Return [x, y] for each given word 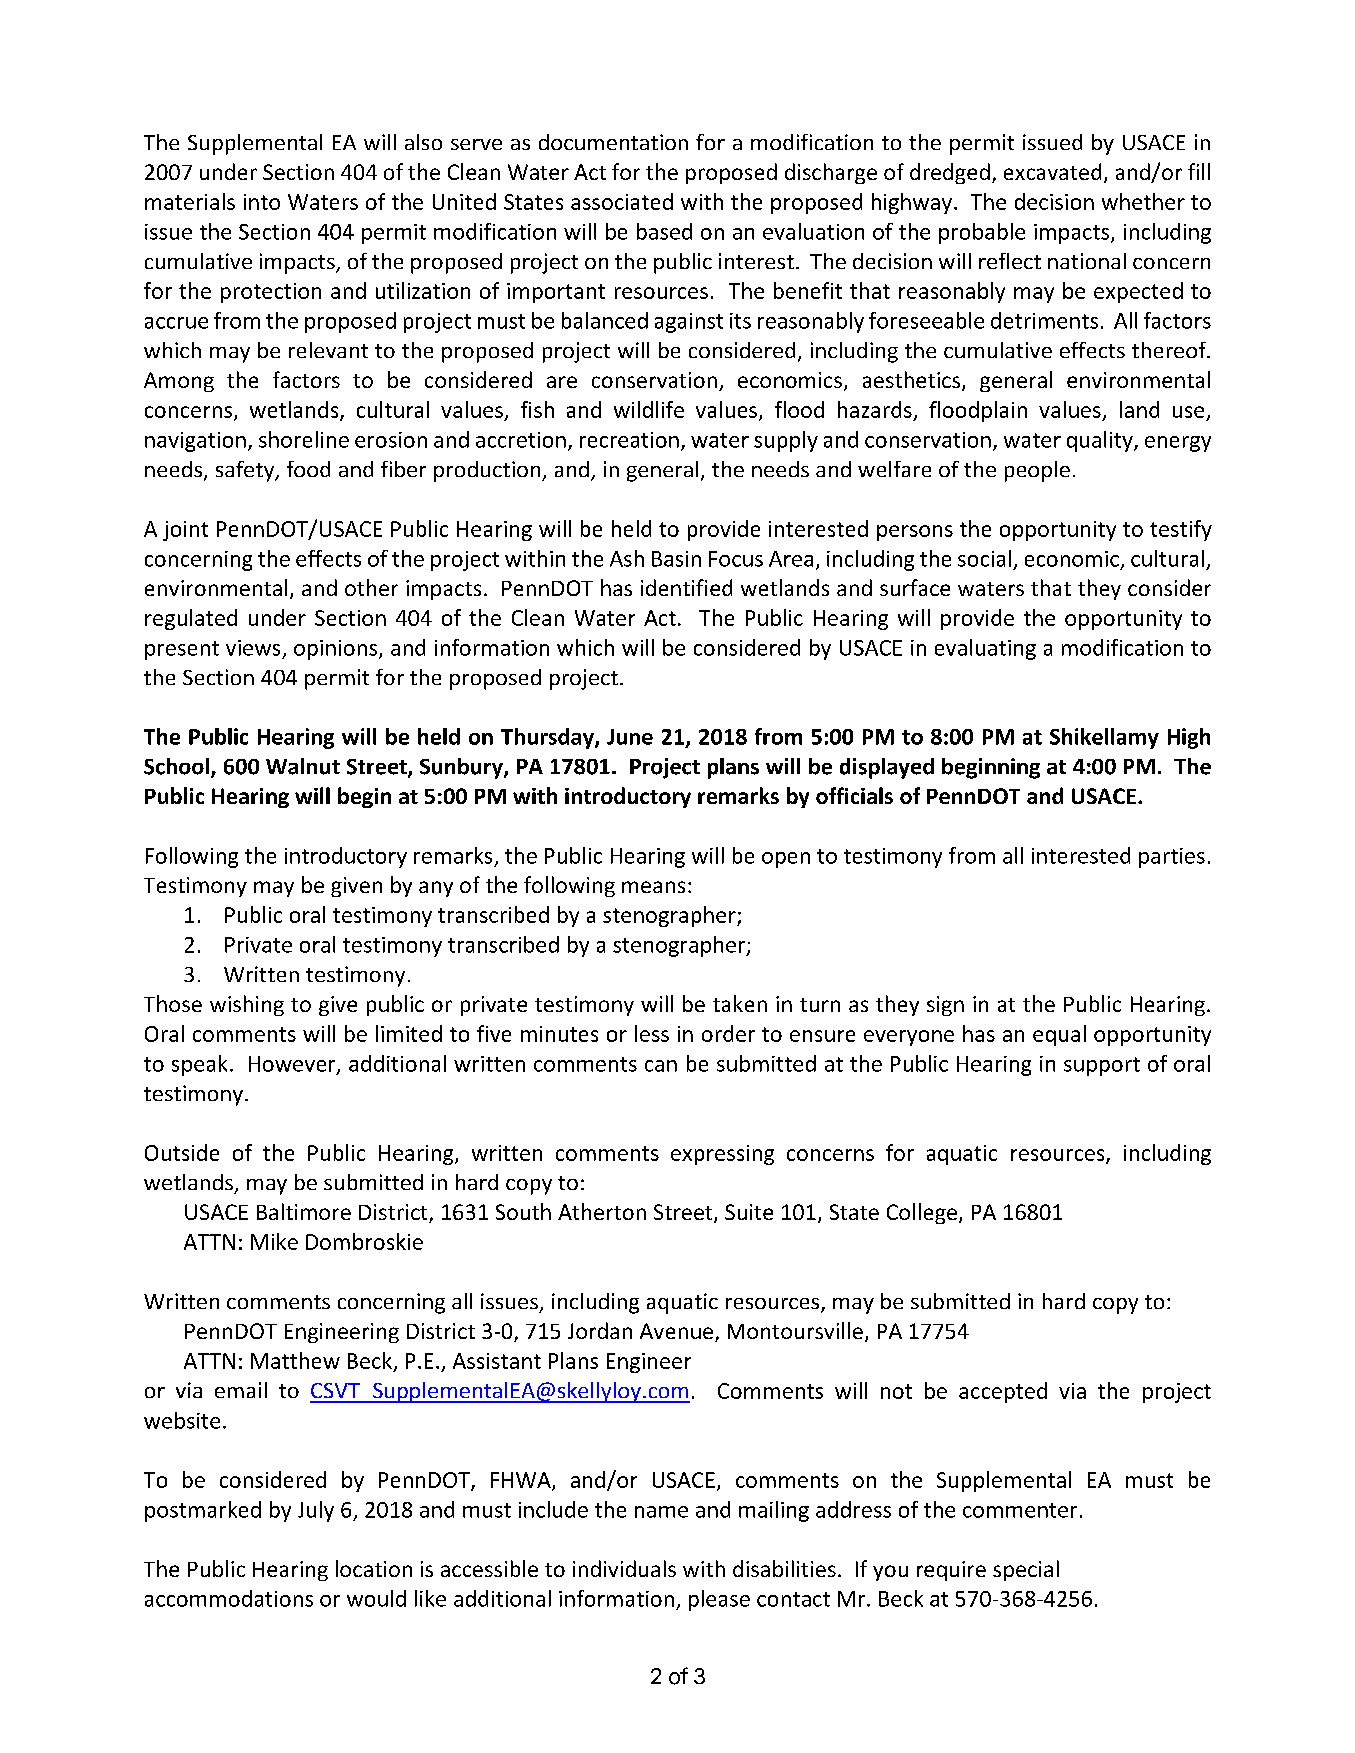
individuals [624, 1568]
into [262, 202]
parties [1172, 858]
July [316, 1511]
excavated [1052, 171]
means [653, 887]
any [436, 889]
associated [622, 201]
